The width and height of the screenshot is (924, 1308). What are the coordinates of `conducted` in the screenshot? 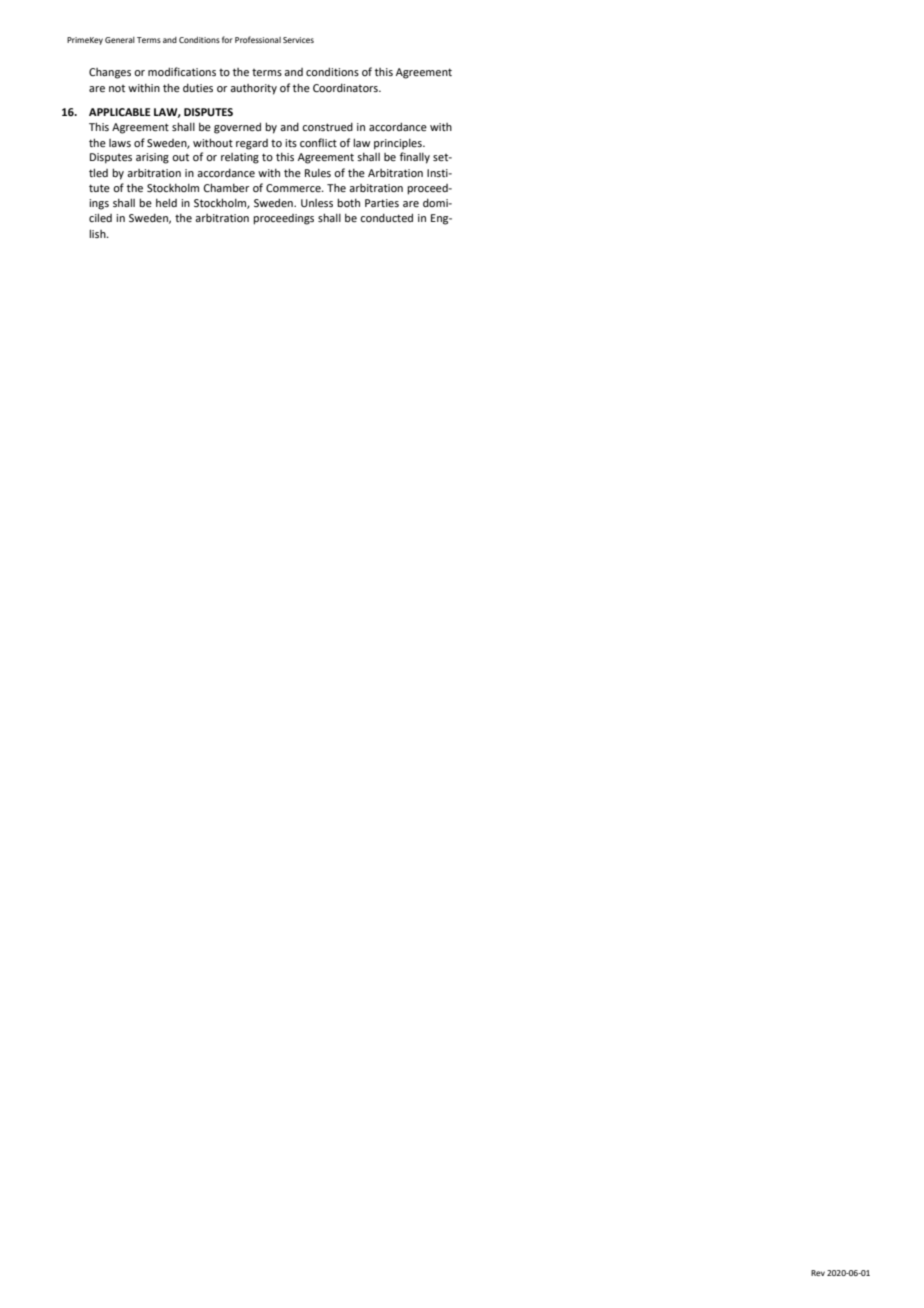 It's located at (386, 217).
